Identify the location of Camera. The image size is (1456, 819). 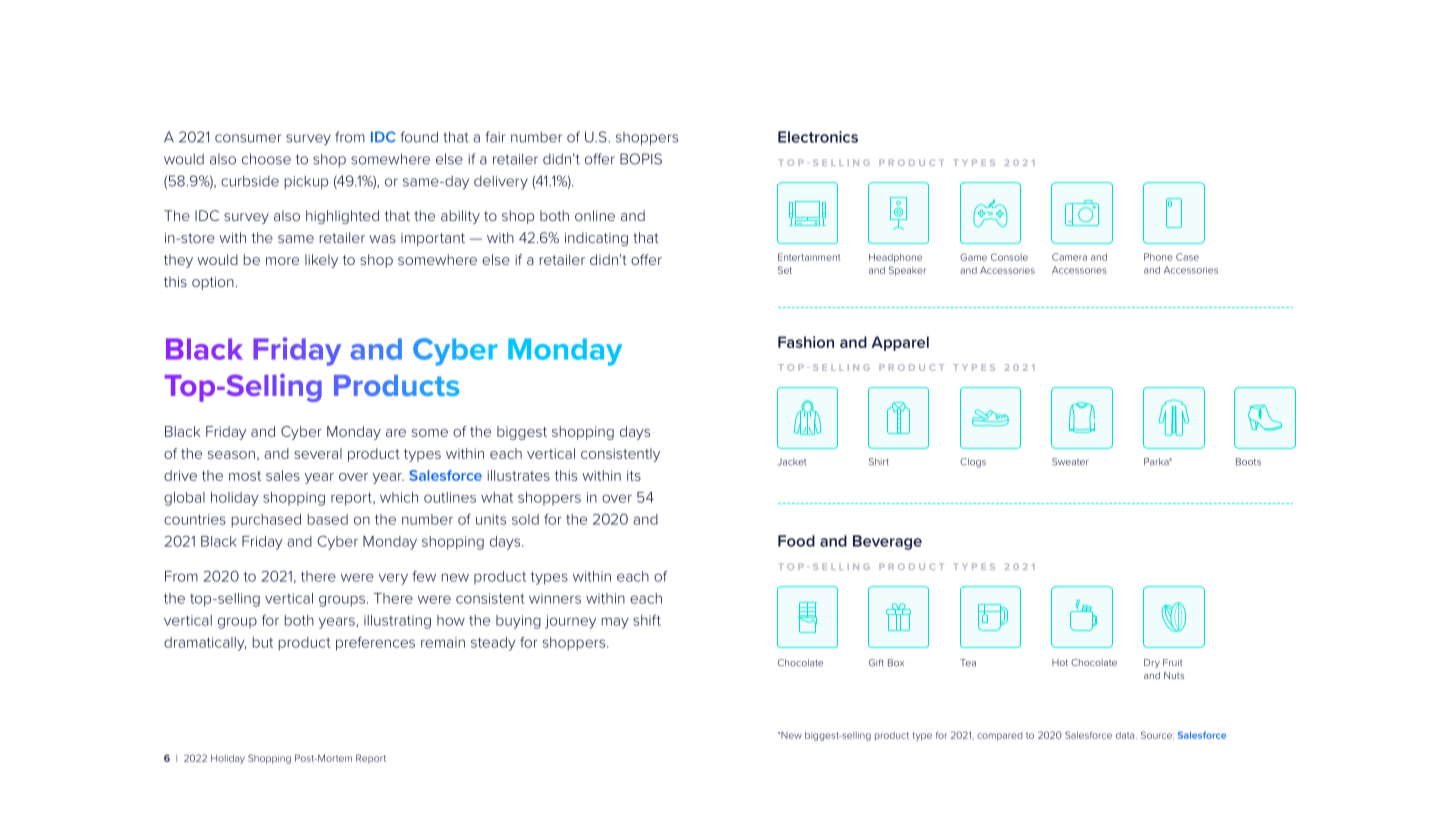
(1069, 257).
